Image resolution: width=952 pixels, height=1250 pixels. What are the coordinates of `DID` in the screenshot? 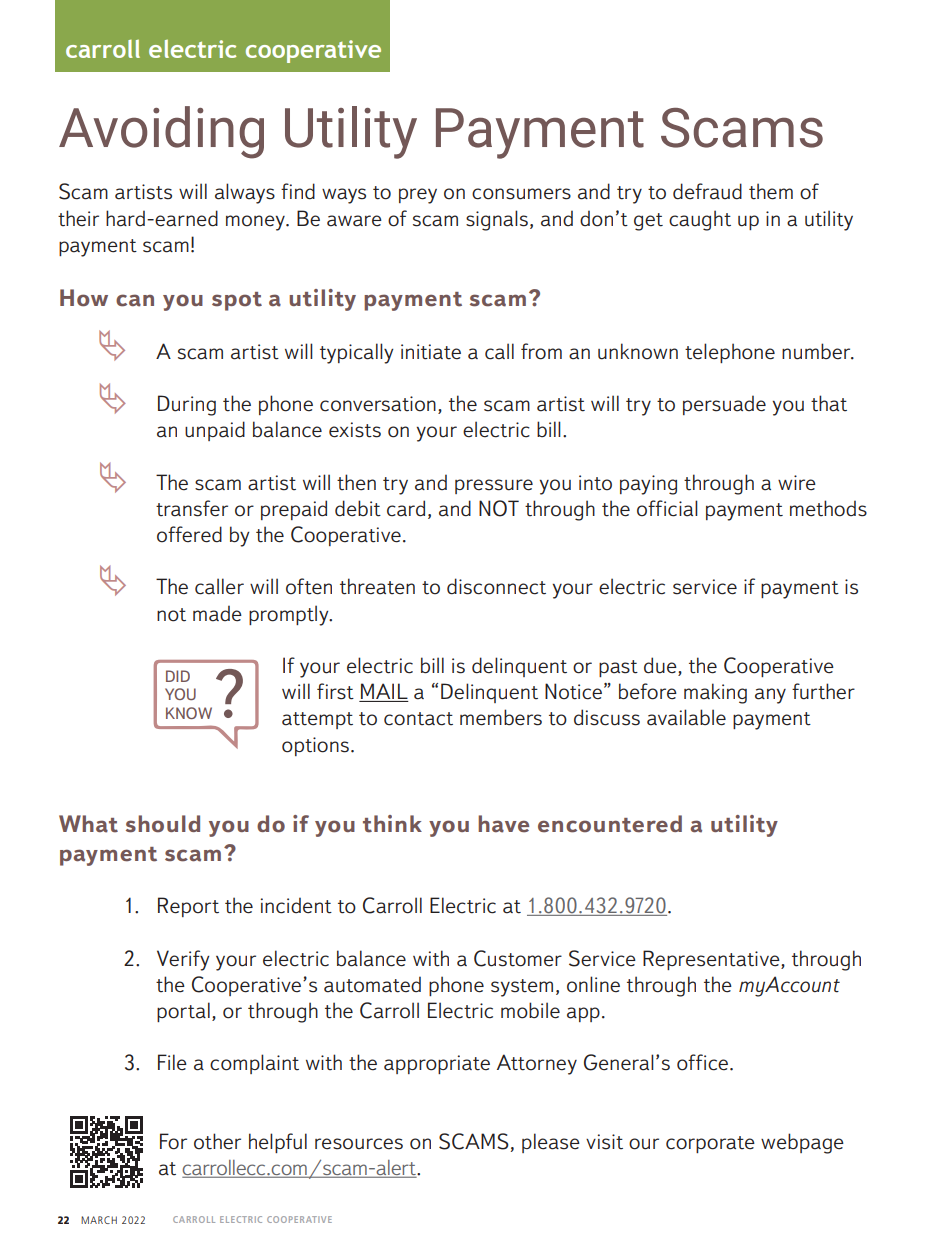 It's located at (178, 676).
